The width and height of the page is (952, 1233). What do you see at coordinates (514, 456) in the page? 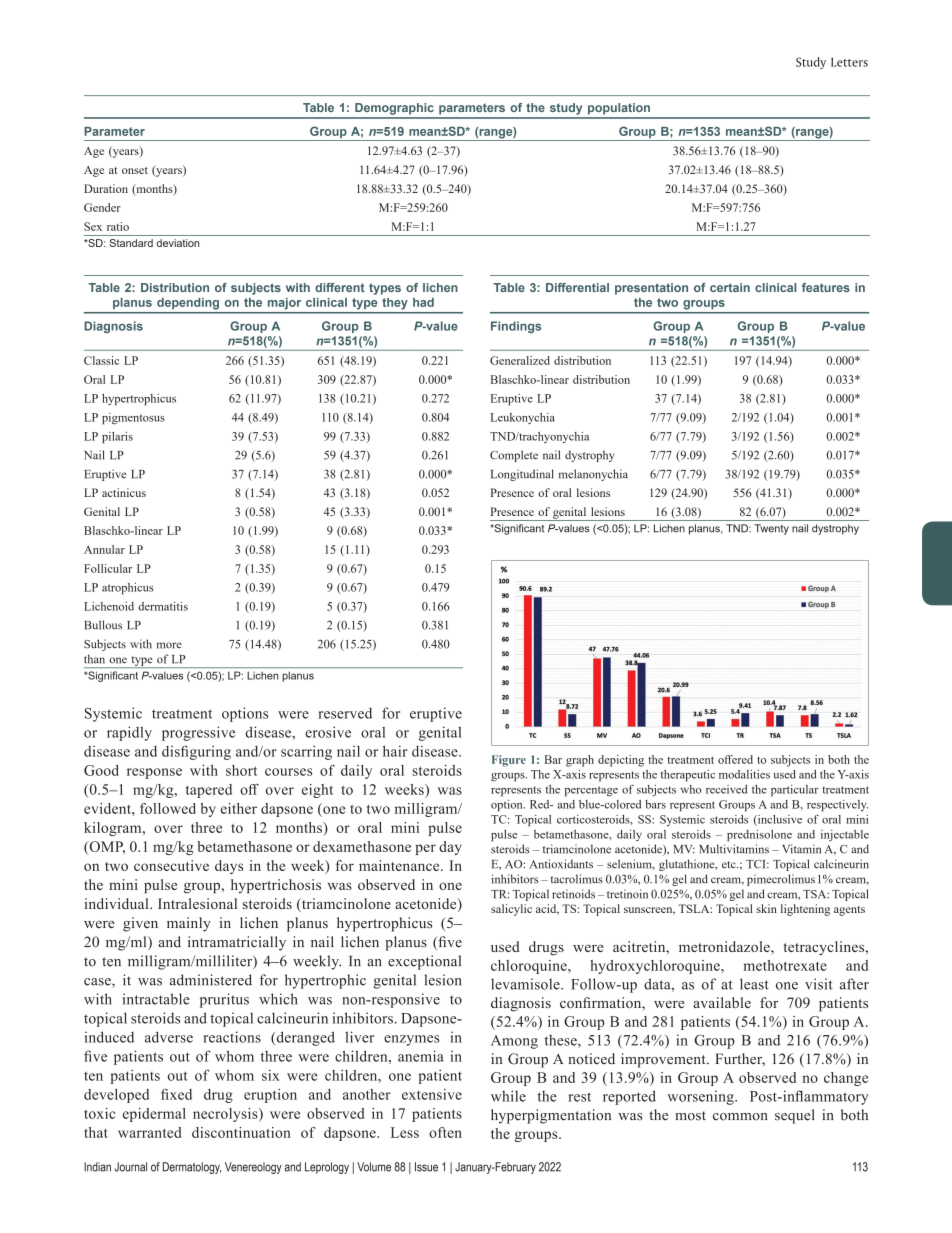
I see `Complete` at bounding box center [514, 456].
